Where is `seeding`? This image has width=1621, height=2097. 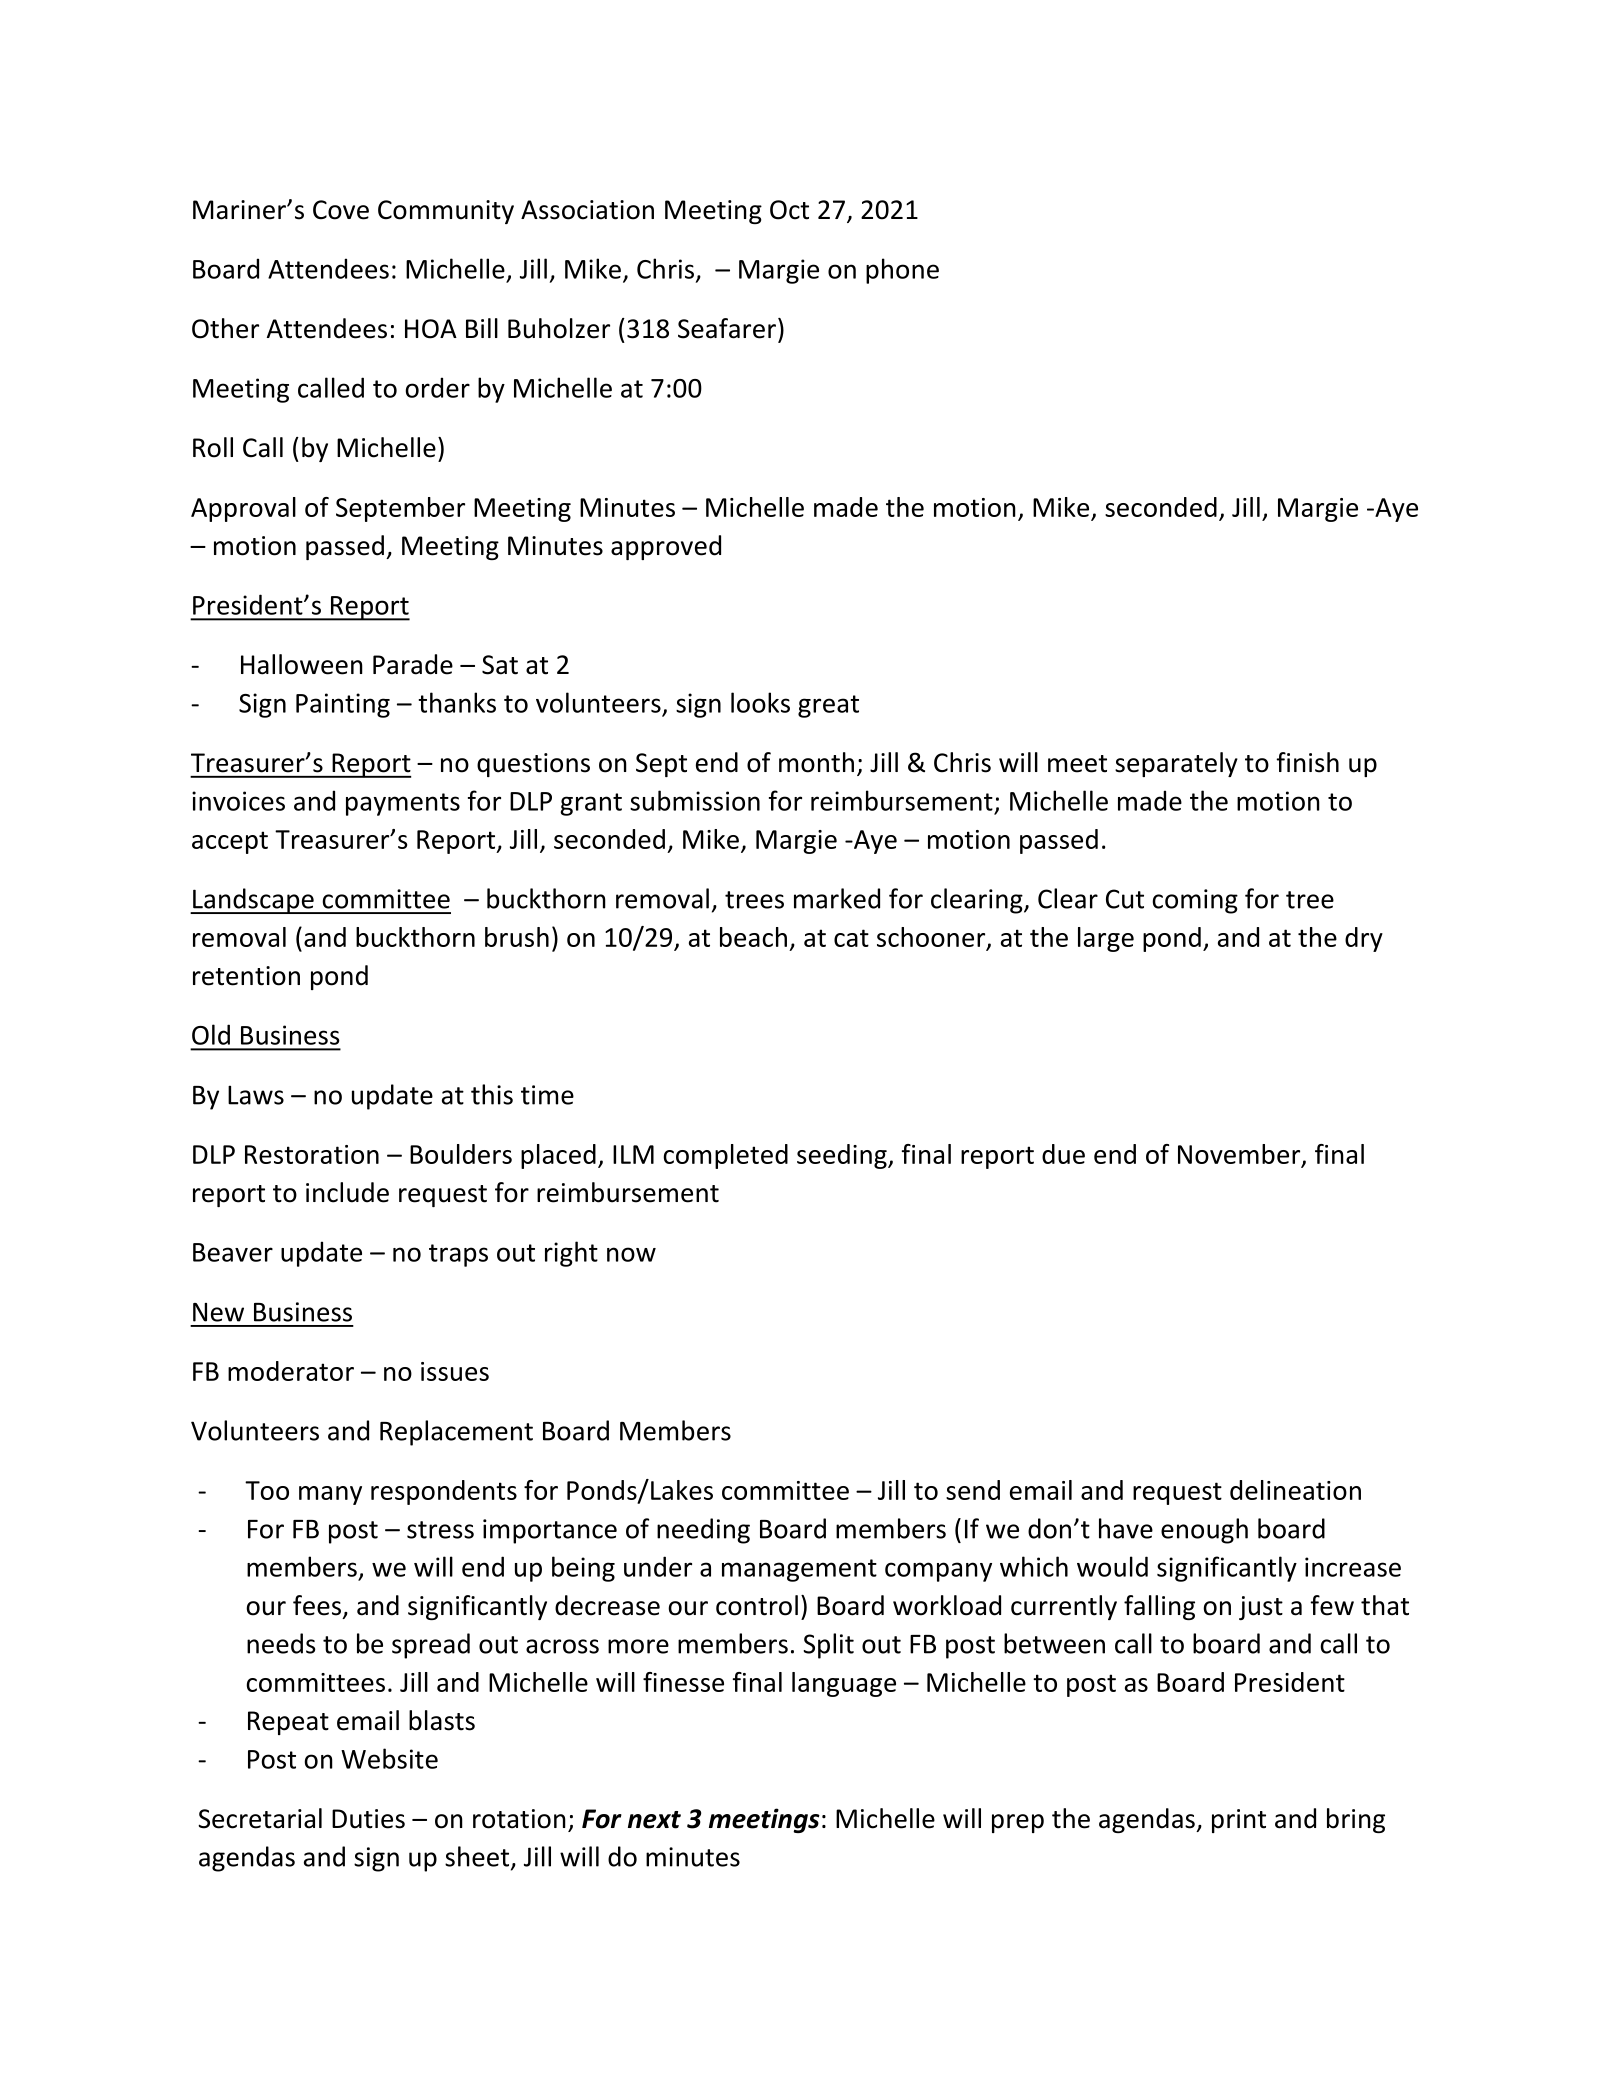
seeding is located at coordinates (842, 1156).
